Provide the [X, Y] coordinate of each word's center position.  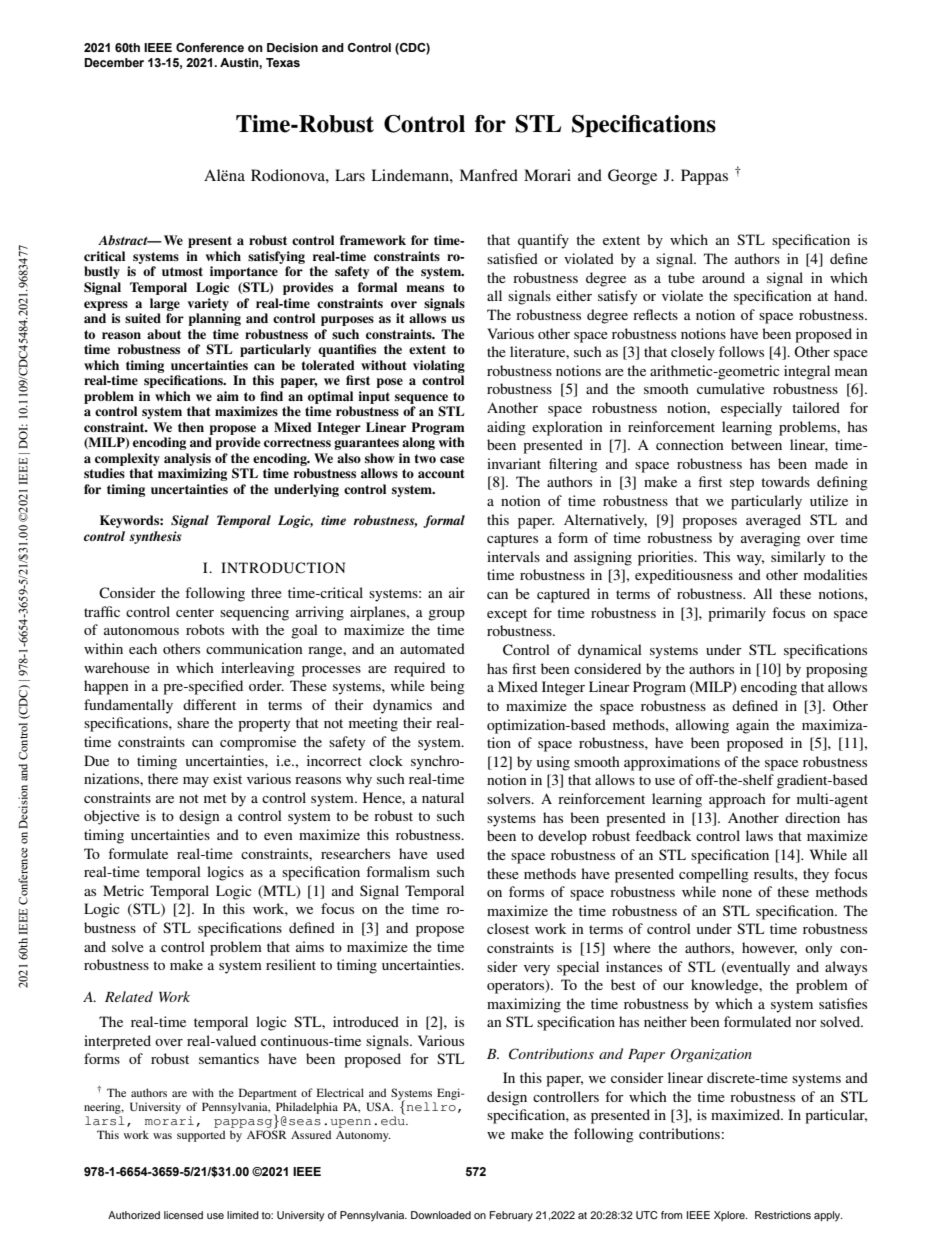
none [737, 893]
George [632, 177]
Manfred [488, 175]
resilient [291, 964]
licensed [183, 1215]
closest [508, 928]
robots [205, 629]
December [114, 62]
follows [741, 351]
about [164, 334]
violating [439, 366]
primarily [737, 614]
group [446, 615]
